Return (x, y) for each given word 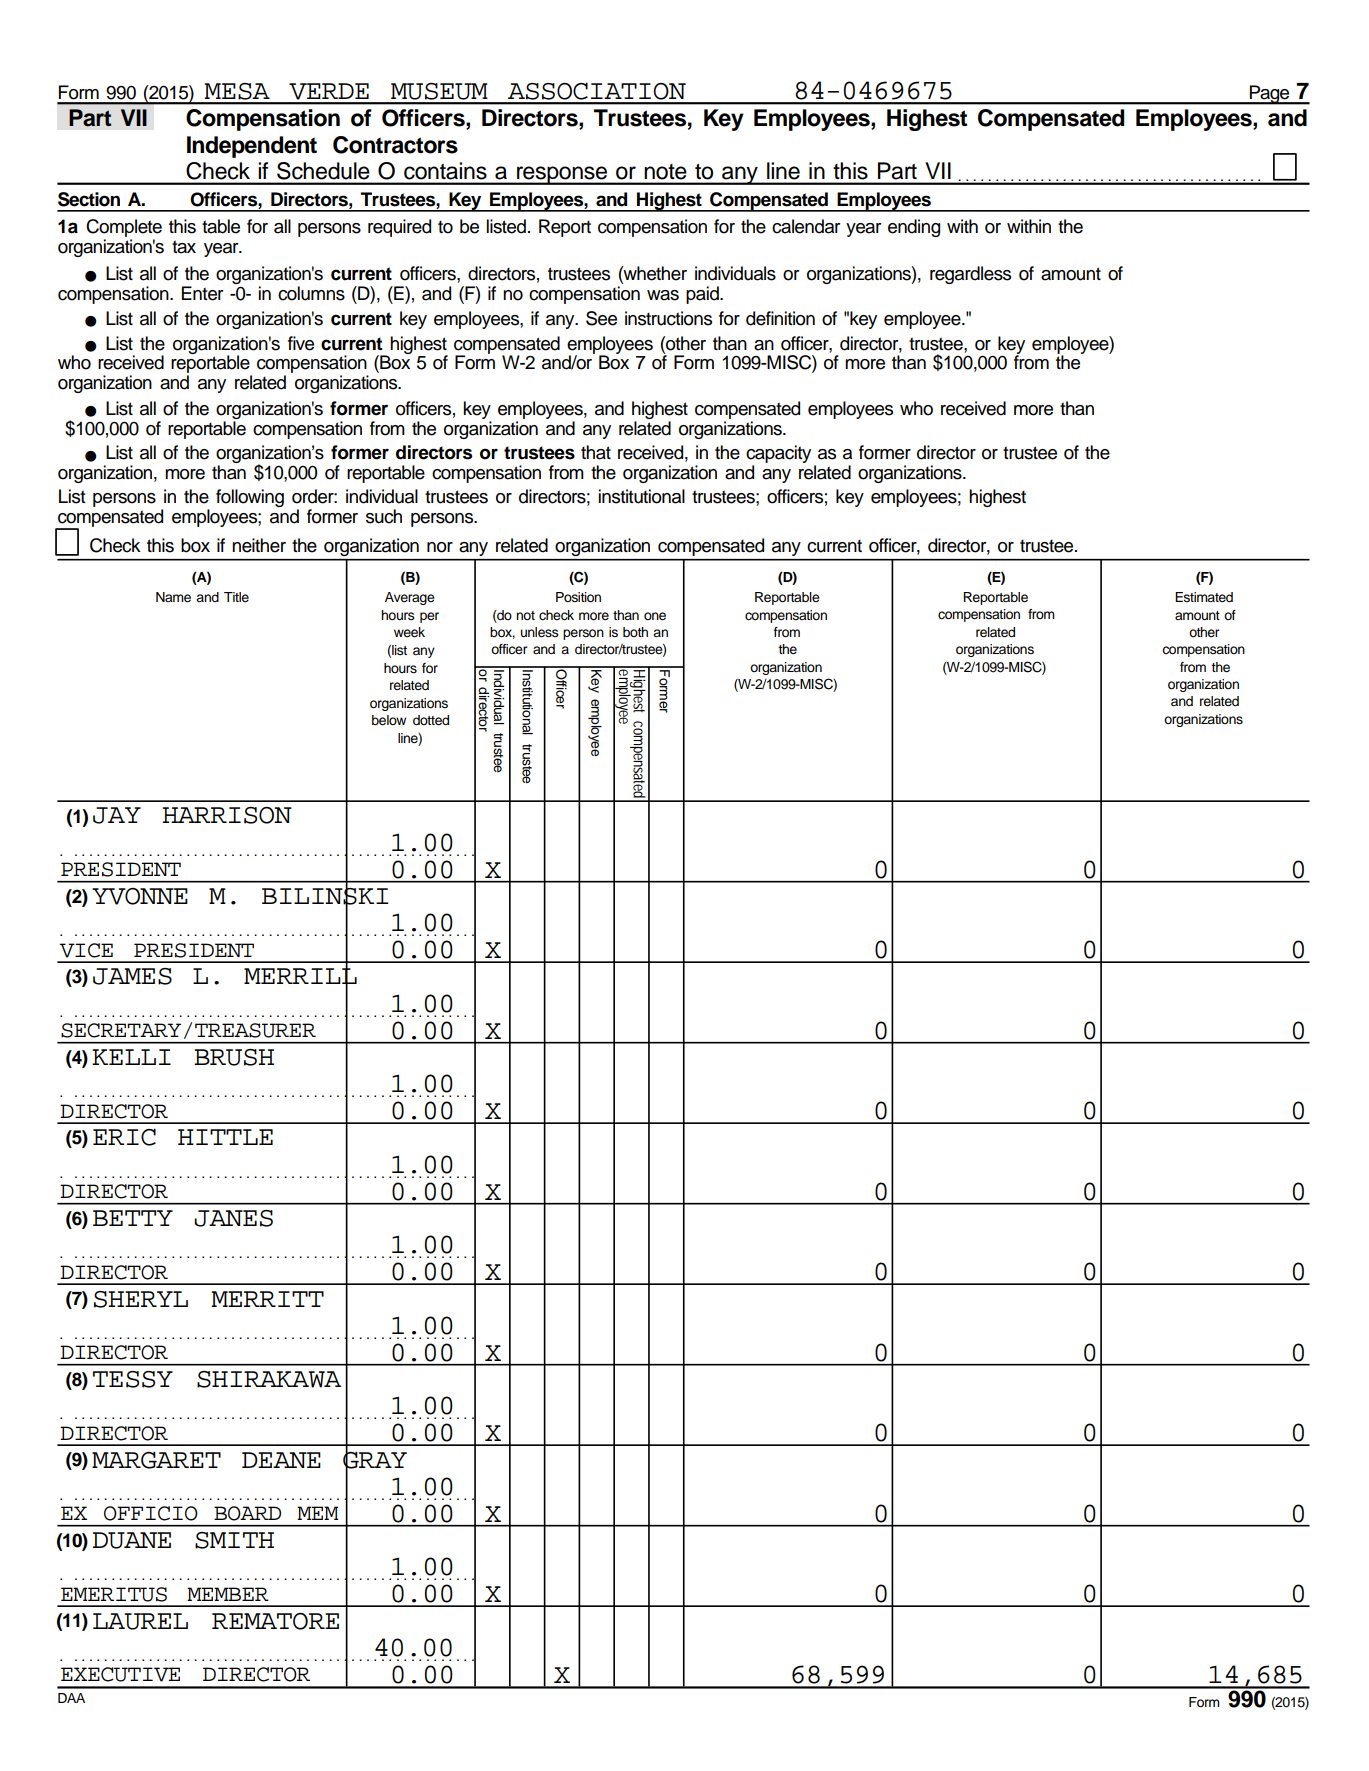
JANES (233, 1218)
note (665, 171)
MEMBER (228, 1594)
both (635, 632)
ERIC (124, 1137)
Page (1270, 95)
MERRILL (300, 976)
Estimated (1204, 597)
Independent (252, 147)
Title (236, 597)
